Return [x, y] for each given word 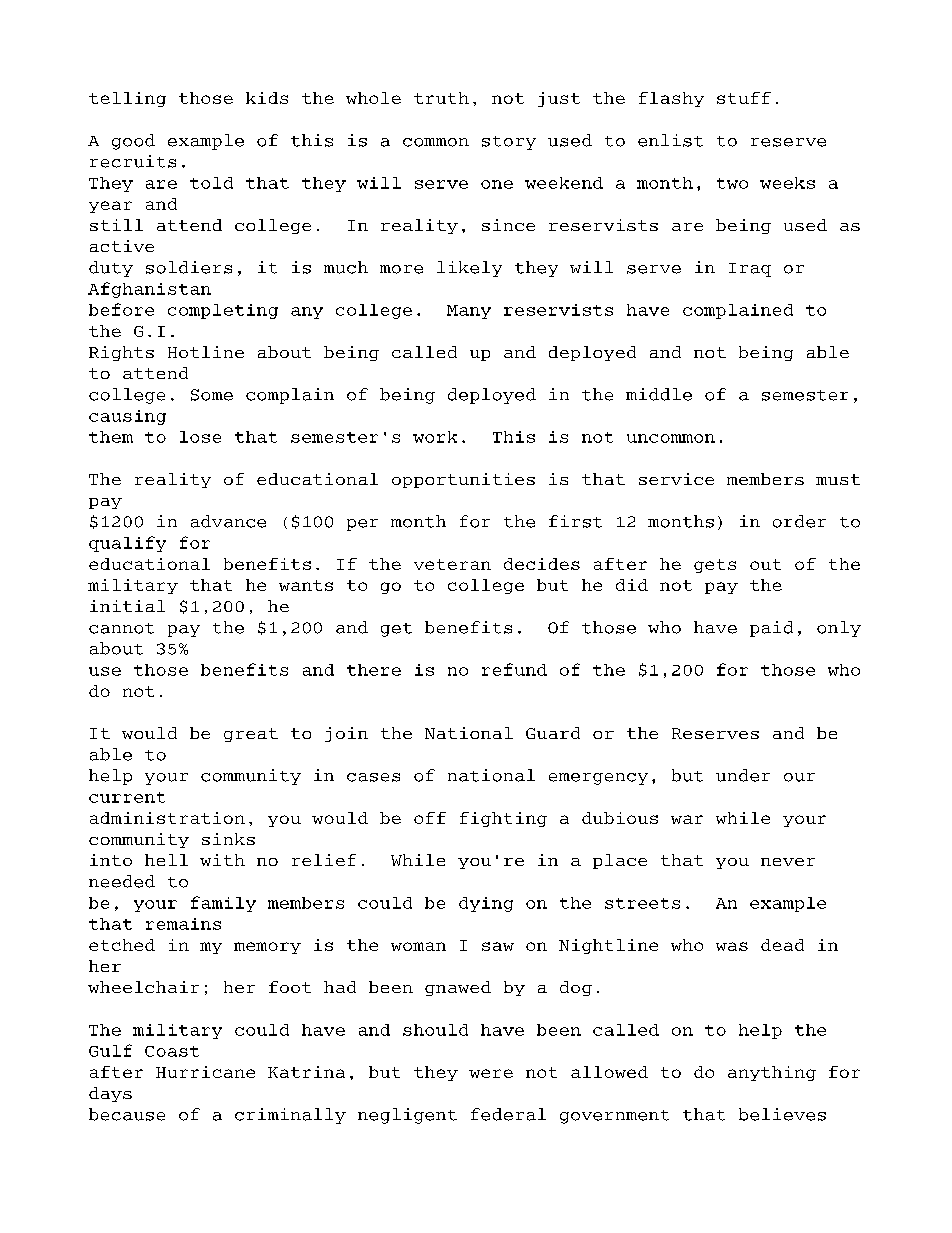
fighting [503, 819]
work [435, 437]
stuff [744, 98]
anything [772, 1073]
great [251, 735]
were [491, 1073]
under [743, 775]
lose [200, 437]
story [509, 143]
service [676, 479]
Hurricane [205, 1072]
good [133, 142]
